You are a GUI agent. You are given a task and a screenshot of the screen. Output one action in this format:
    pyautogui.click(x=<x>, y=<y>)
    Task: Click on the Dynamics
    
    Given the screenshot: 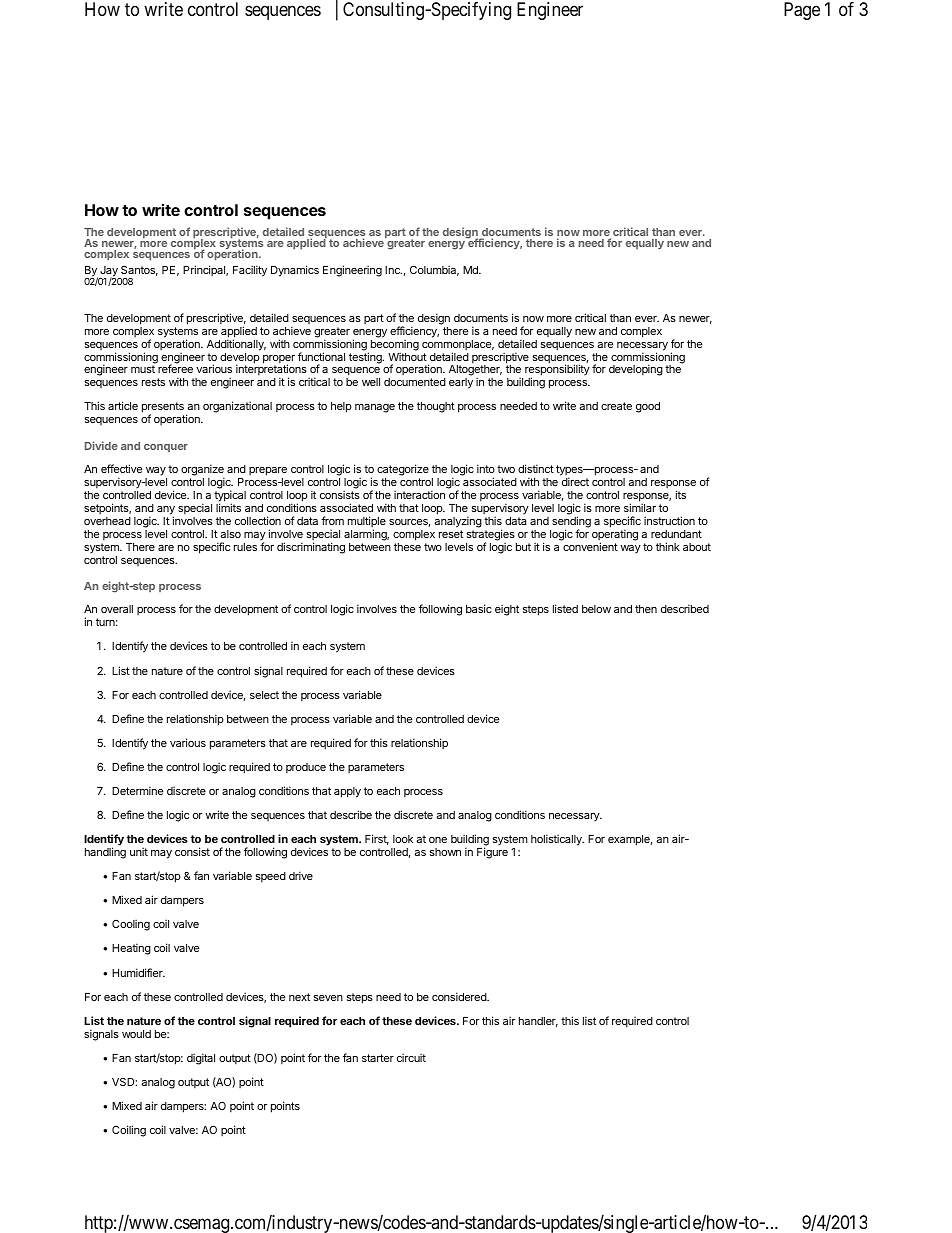 What is the action you would take?
    pyautogui.click(x=295, y=271)
